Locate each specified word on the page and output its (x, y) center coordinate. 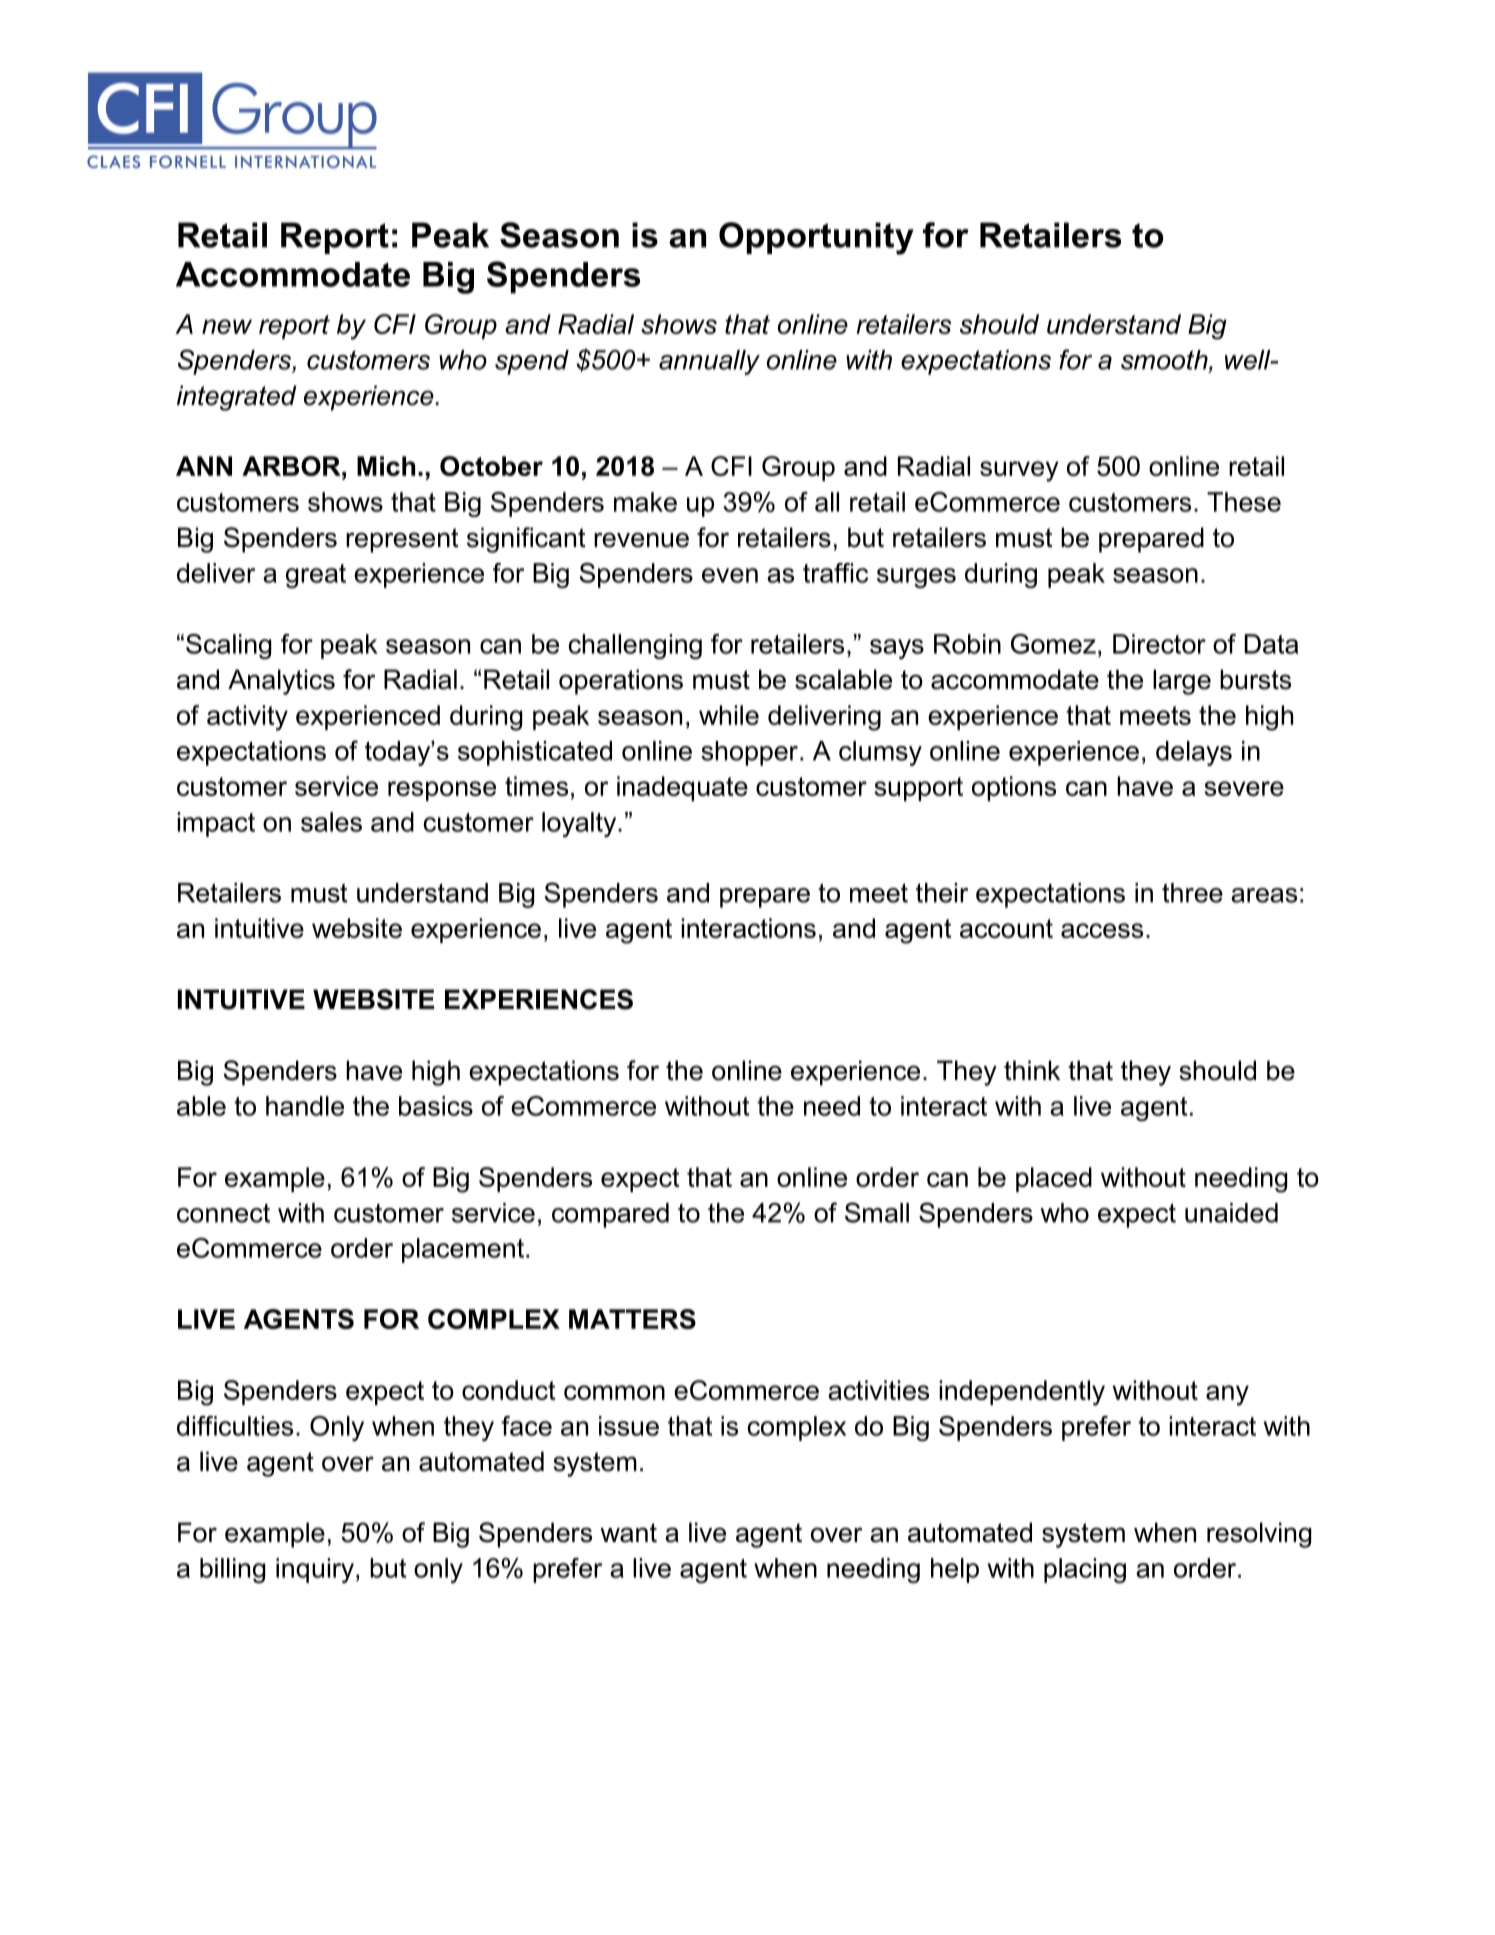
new (227, 326)
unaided (1231, 1213)
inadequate (682, 788)
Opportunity (816, 238)
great (316, 576)
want (628, 1533)
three (1192, 893)
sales (331, 822)
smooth (1165, 361)
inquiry (316, 1570)
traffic (835, 573)
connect (223, 1213)
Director (1159, 644)
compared (610, 1215)
